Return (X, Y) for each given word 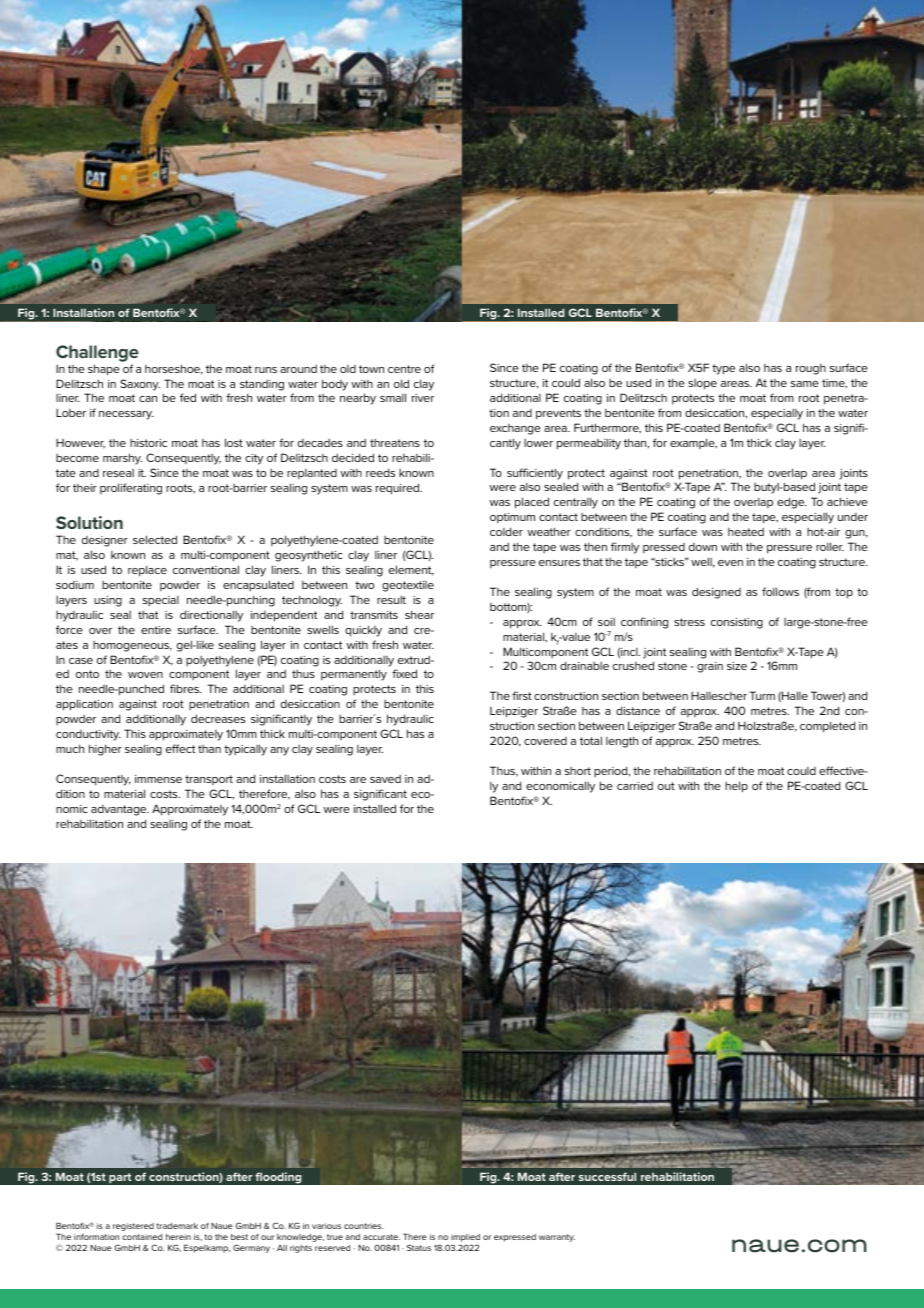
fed (188, 397)
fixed (404, 673)
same (805, 384)
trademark (177, 1226)
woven (145, 675)
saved (385, 779)
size (737, 666)
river (423, 398)
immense (158, 779)
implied (465, 1239)
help (736, 787)
